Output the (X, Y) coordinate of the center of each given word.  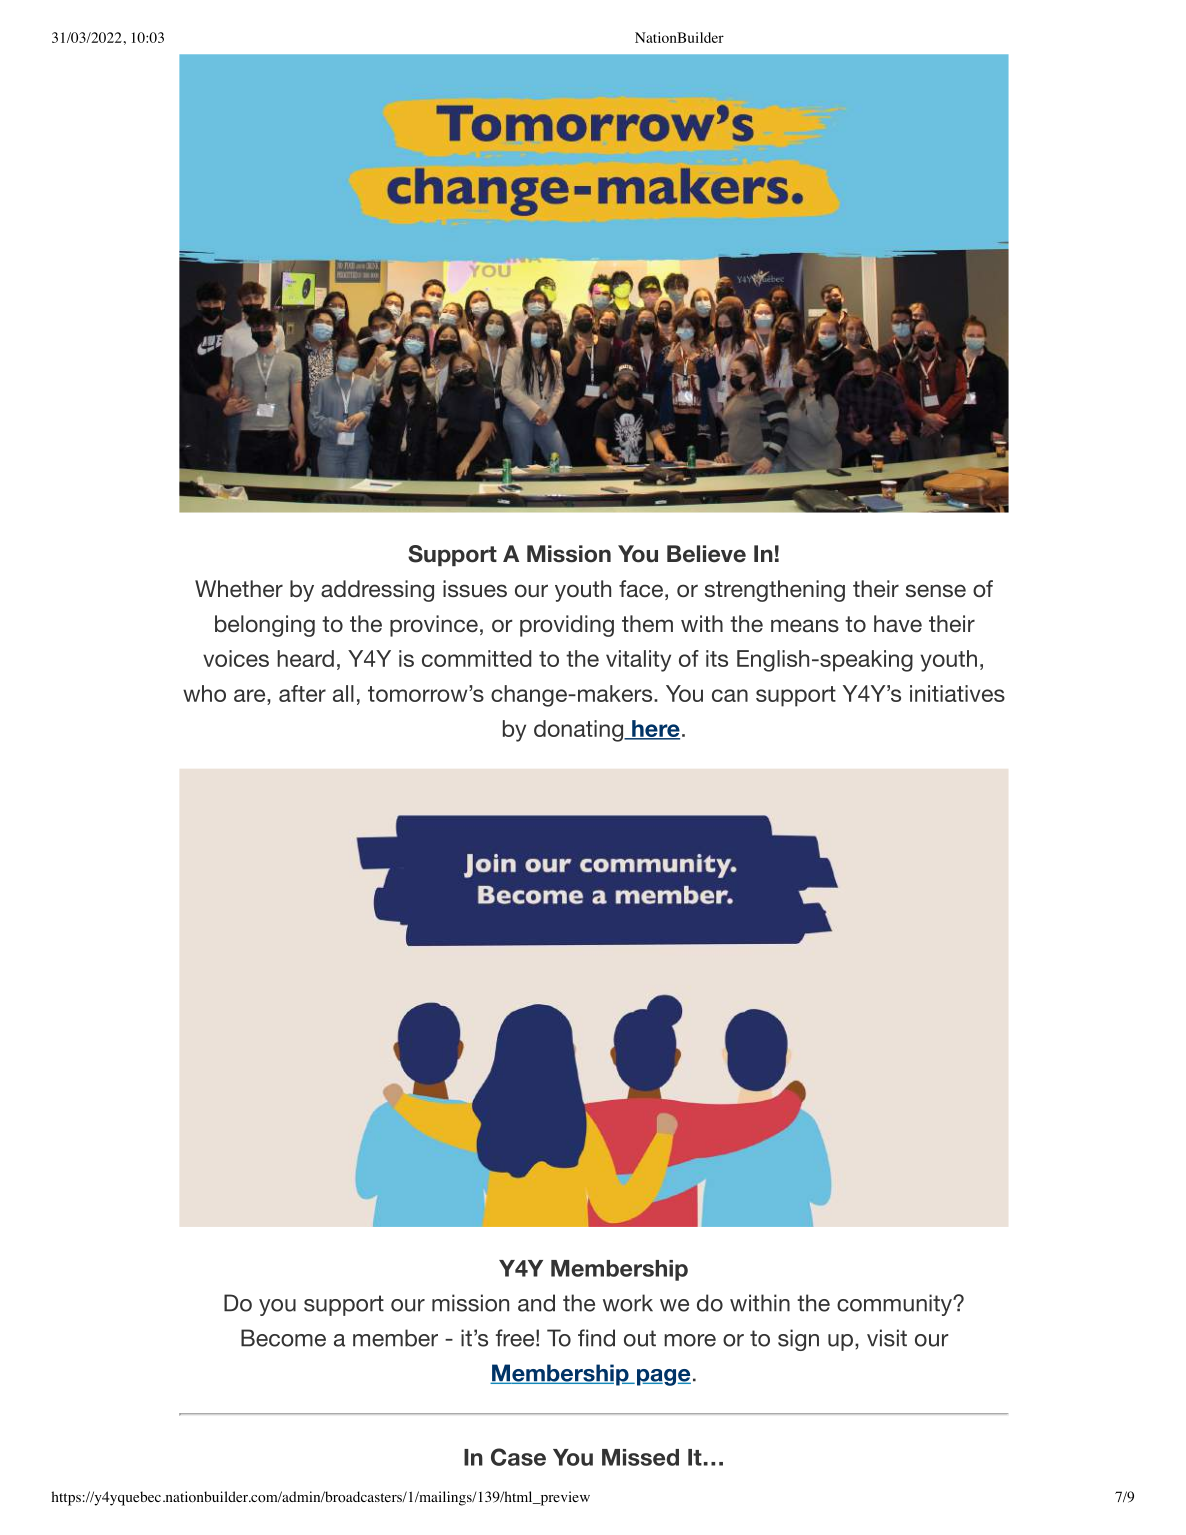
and (536, 1303)
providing (567, 626)
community (896, 1305)
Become (283, 1338)
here (655, 729)
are (251, 695)
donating (580, 731)
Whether (239, 588)
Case (518, 1457)
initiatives (957, 693)
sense (936, 590)
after (302, 693)
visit (887, 1338)
